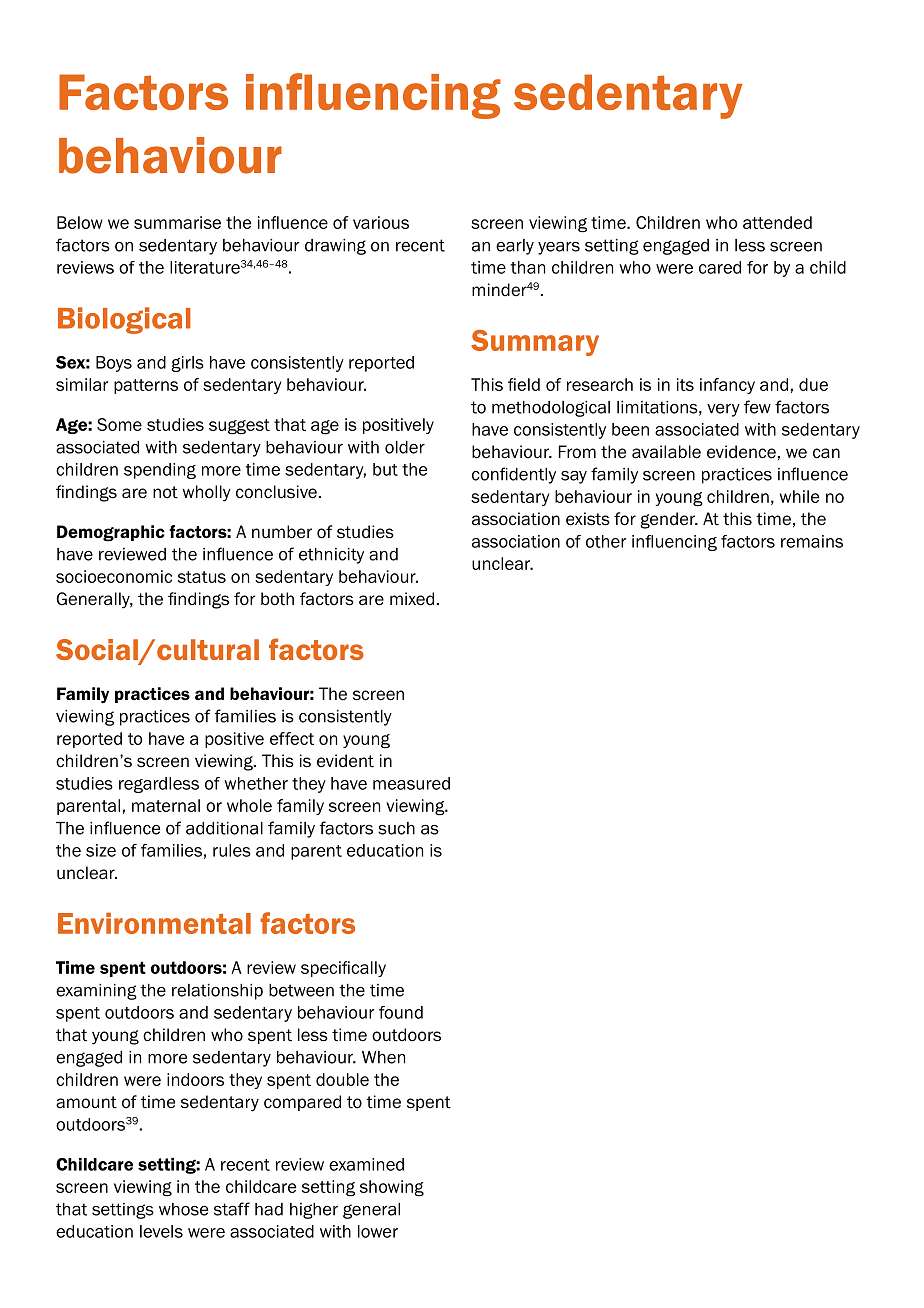 This page has height=1308, width=924. Describe the element at coordinates (514, 475) in the page. I see `confidently` at that location.
